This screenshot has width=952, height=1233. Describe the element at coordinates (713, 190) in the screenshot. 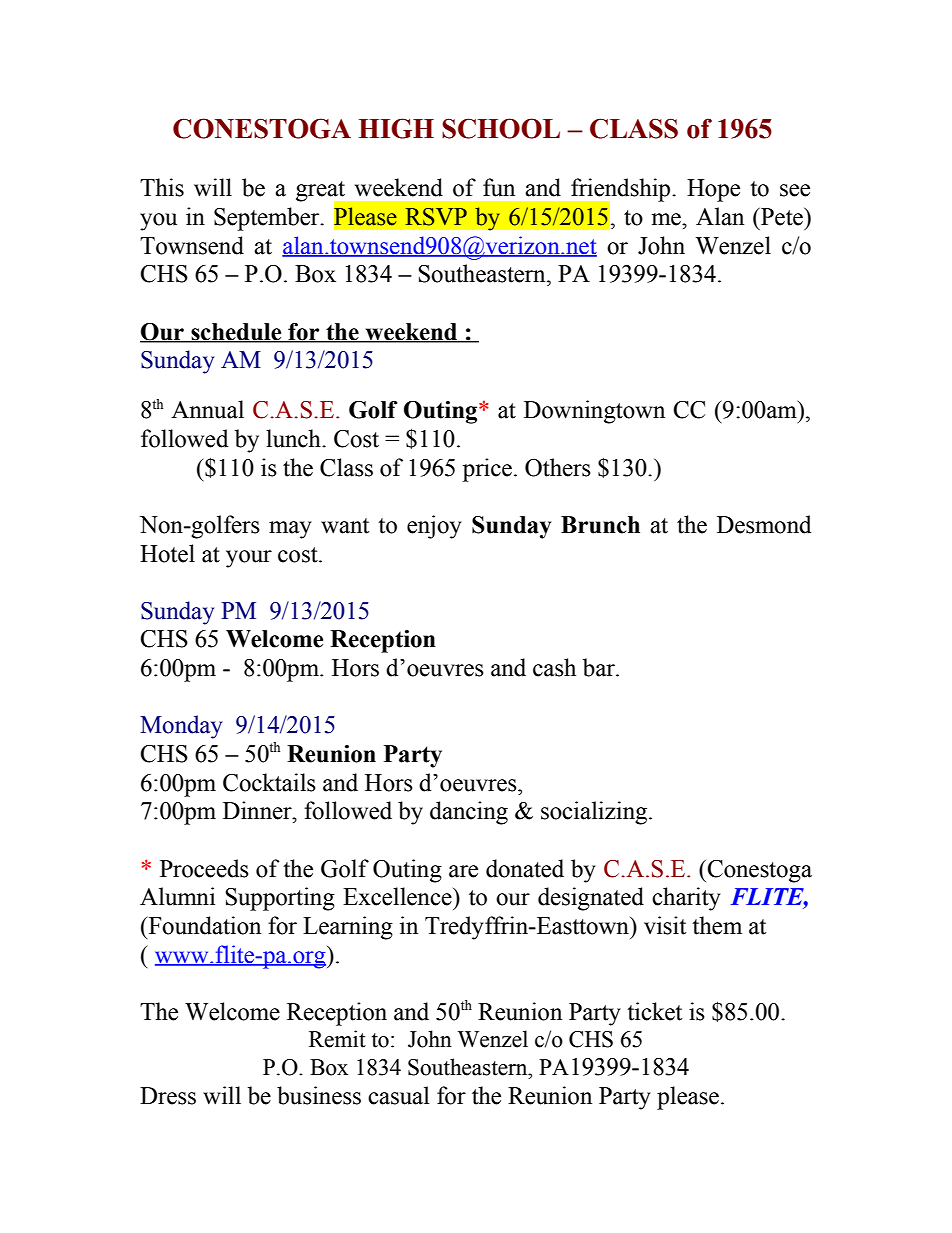

I see `Hope` at that location.
